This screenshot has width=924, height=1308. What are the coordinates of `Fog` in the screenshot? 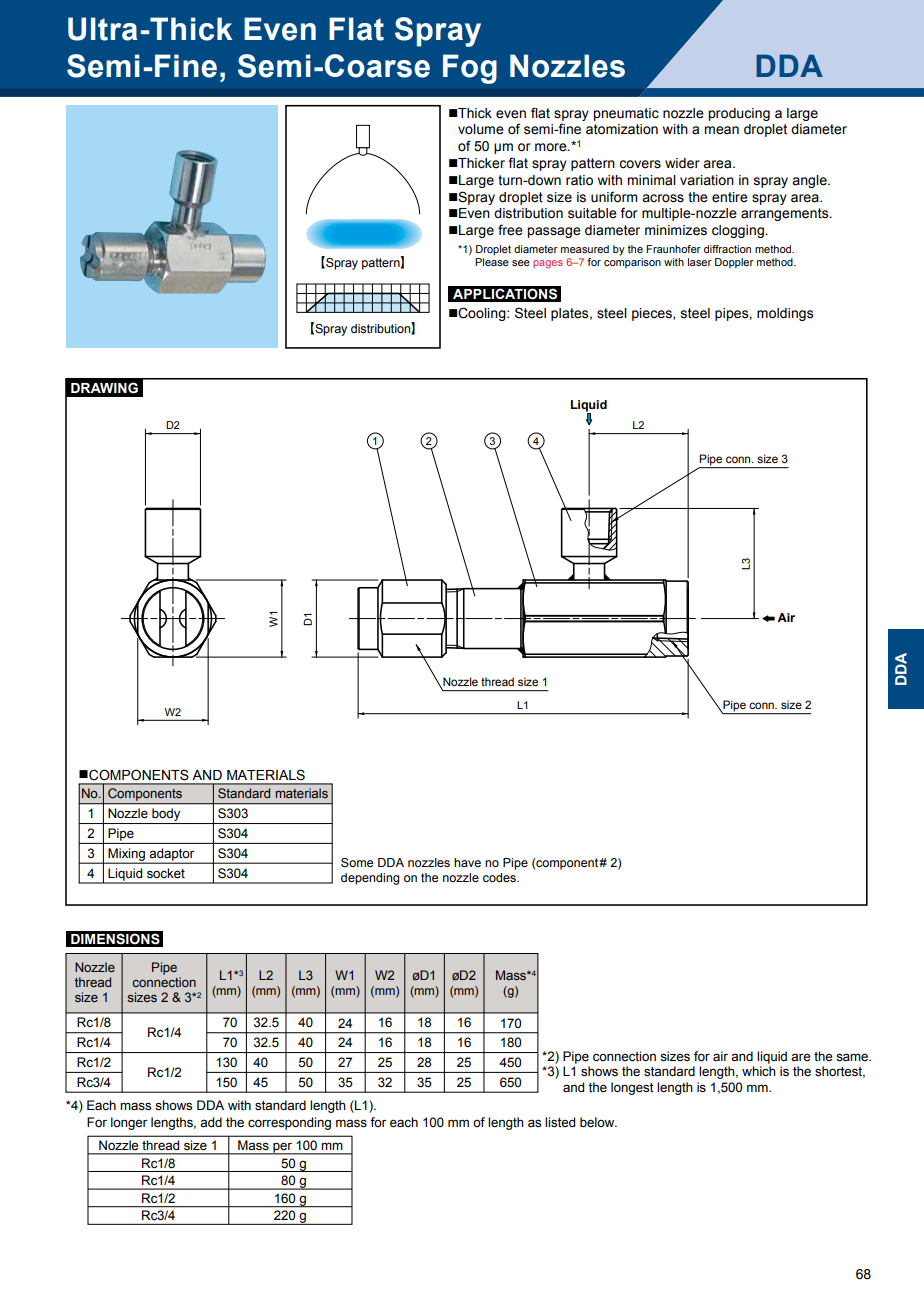 It's located at (470, 69).
